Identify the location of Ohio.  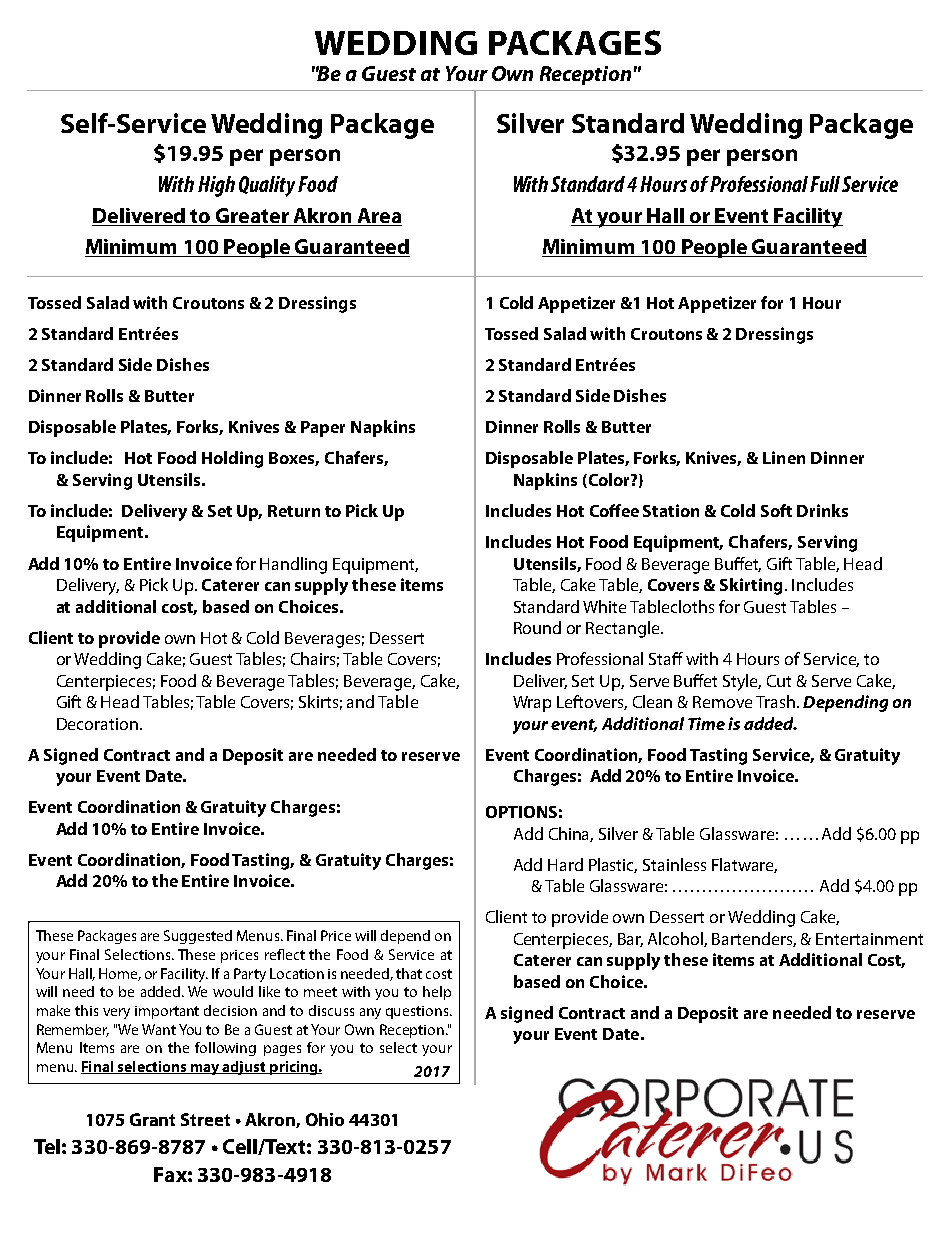
(325, 1119).
